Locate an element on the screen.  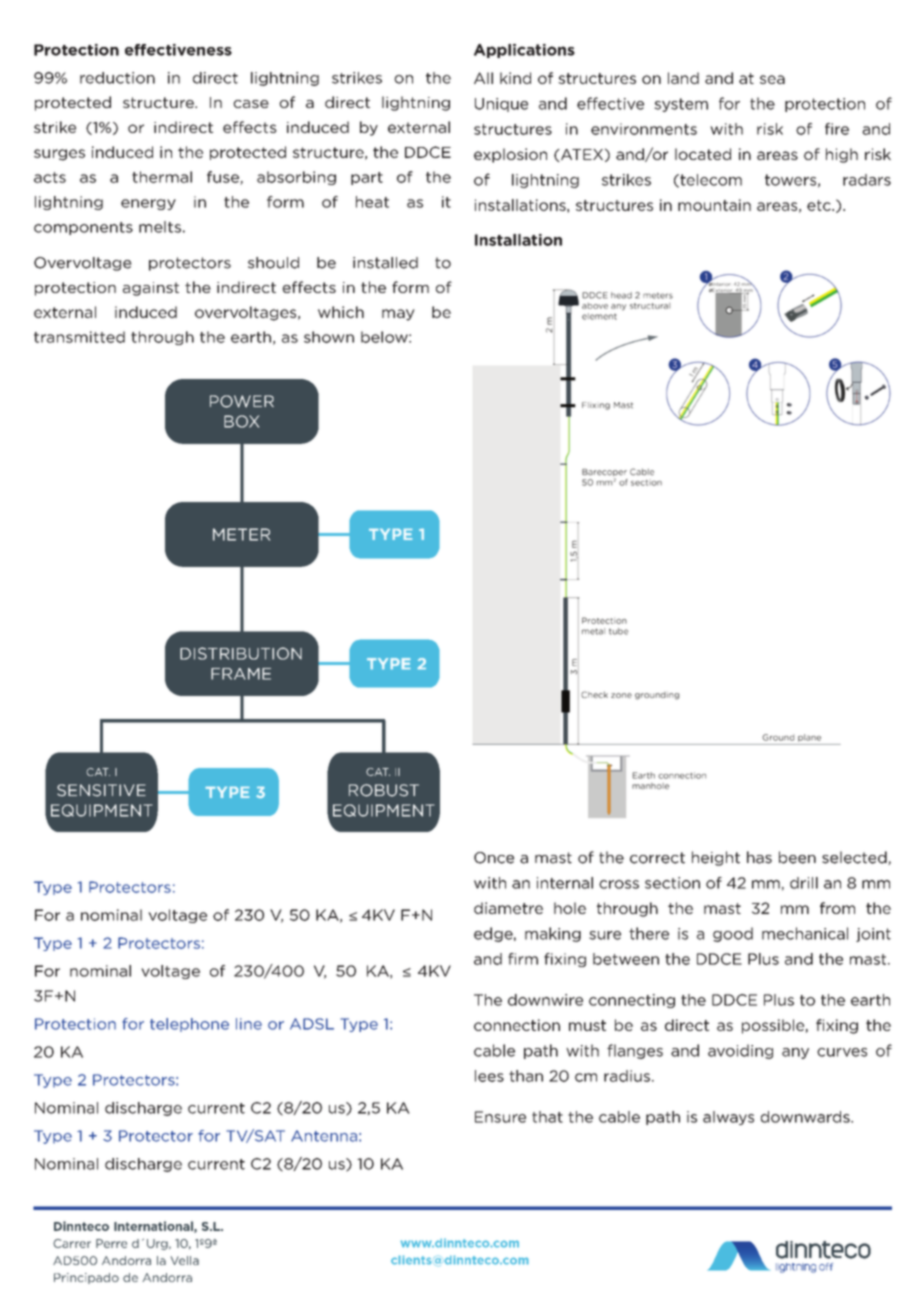
internal is located at coordinates (565, 883).
